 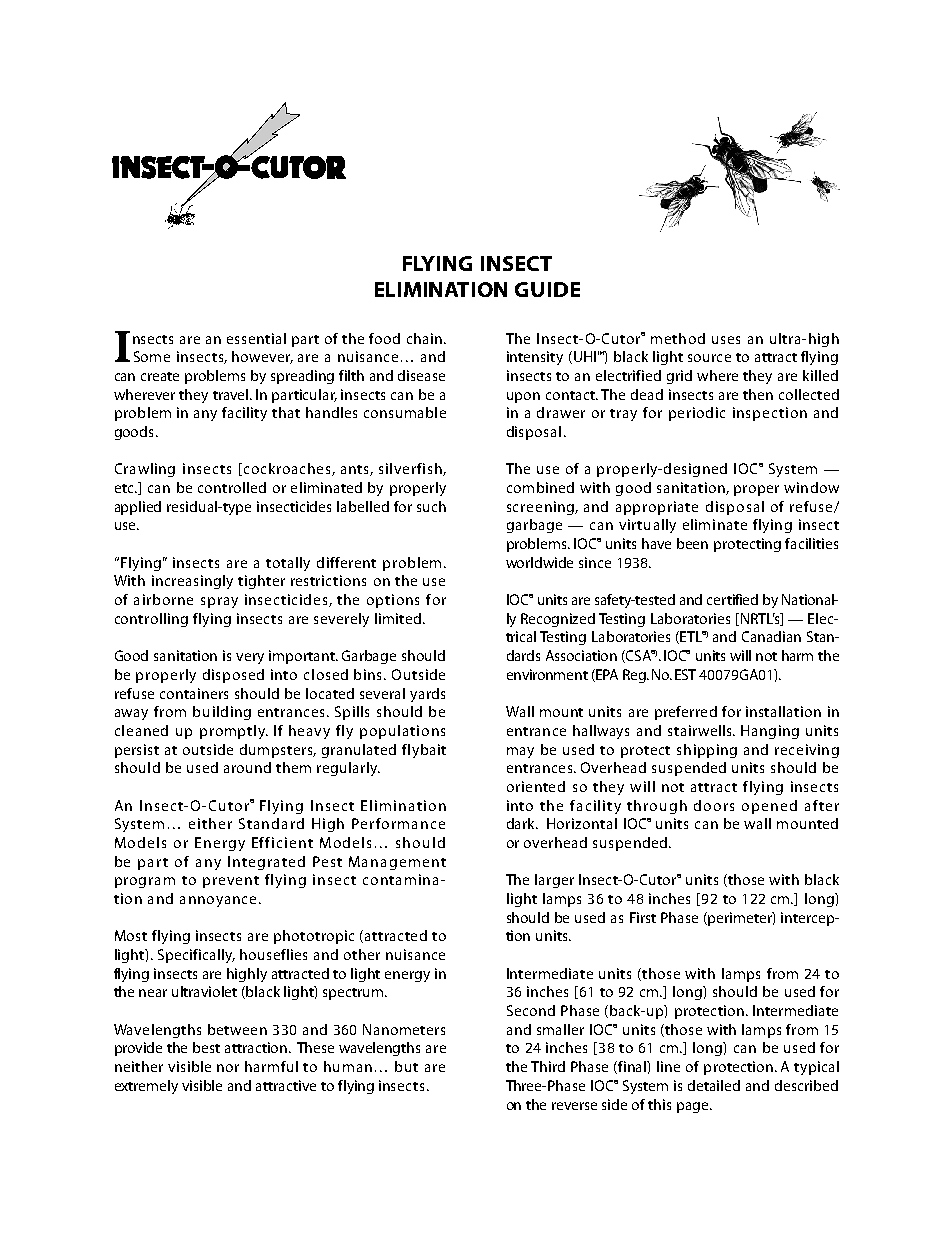 What do you see at coordinates (714, 805) in the screenshot?
I see `doors` at bounding box center [714, 805].
